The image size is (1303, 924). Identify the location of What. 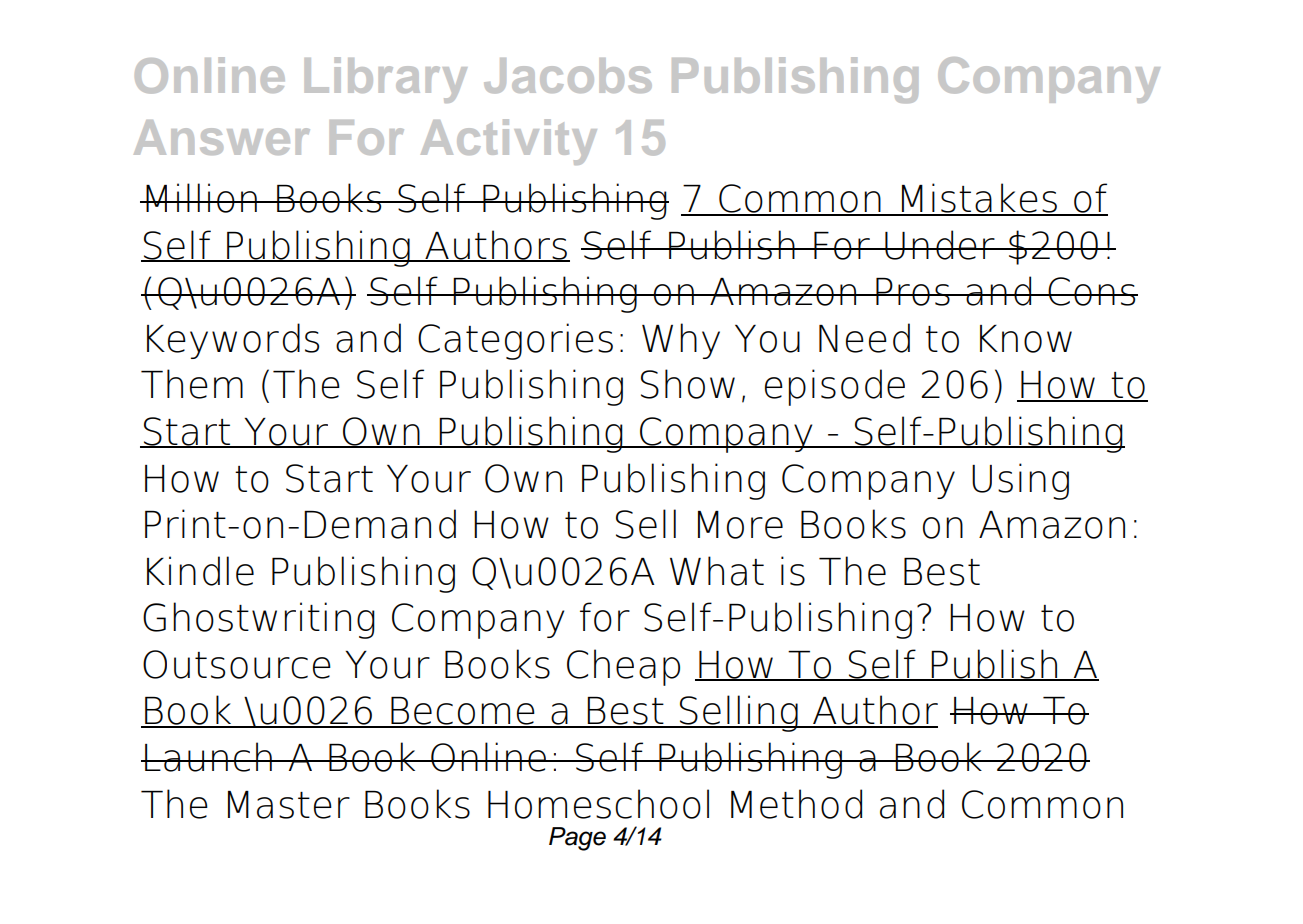
(717, 571).
